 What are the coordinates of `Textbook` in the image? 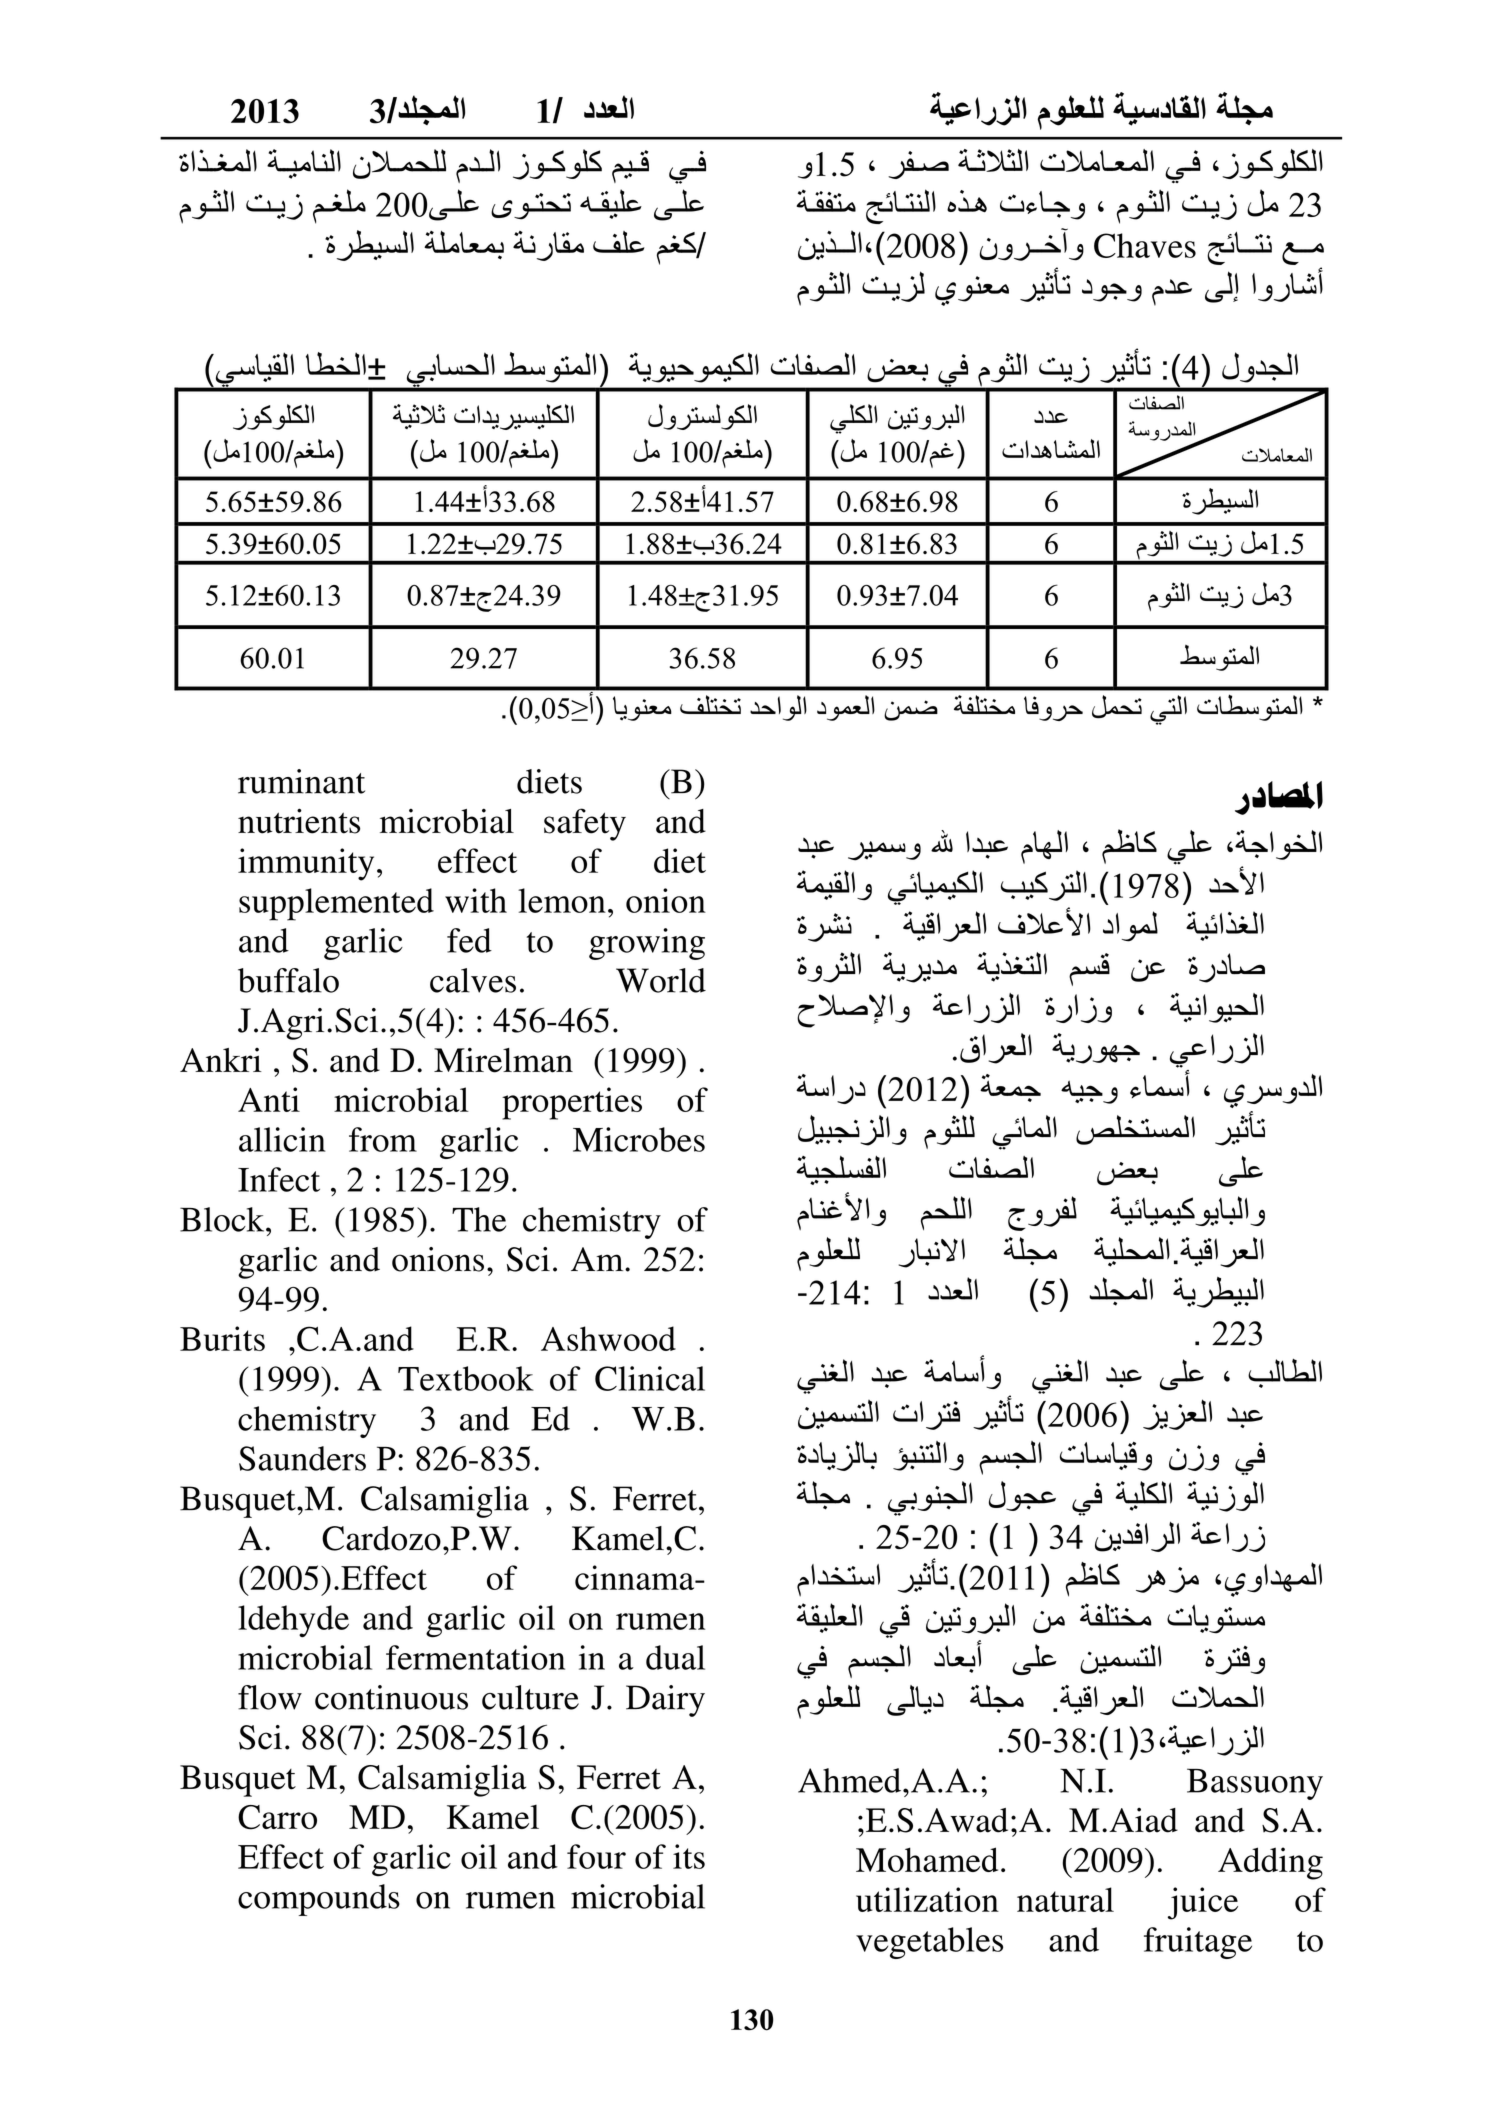 It's located at (466, 1378).
